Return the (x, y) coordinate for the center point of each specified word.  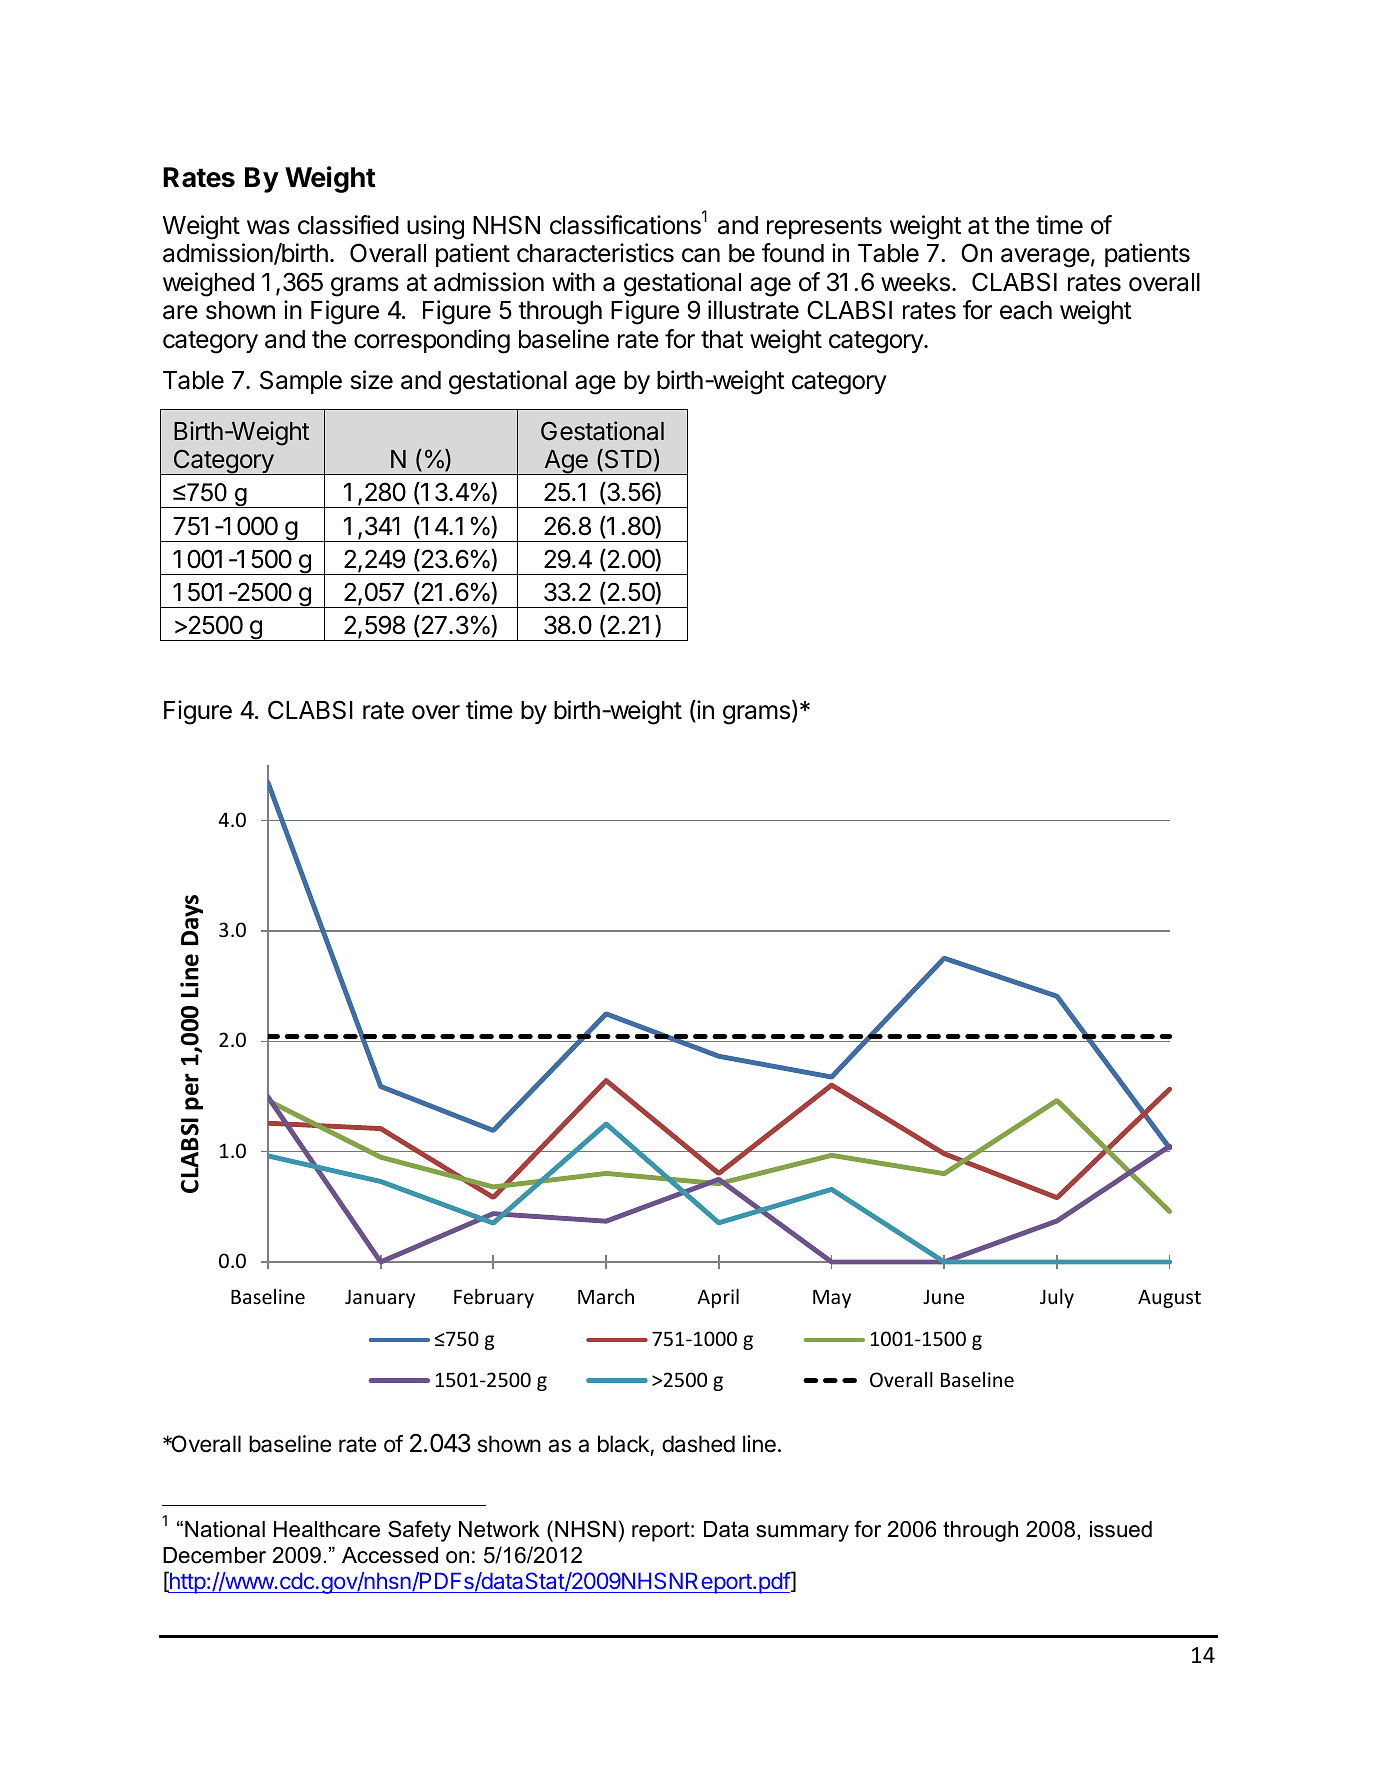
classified (348, 225)
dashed (698, 1444)
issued (1121, 1529)
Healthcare (327, 1529)
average (1045, 258)
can (701, 255)
